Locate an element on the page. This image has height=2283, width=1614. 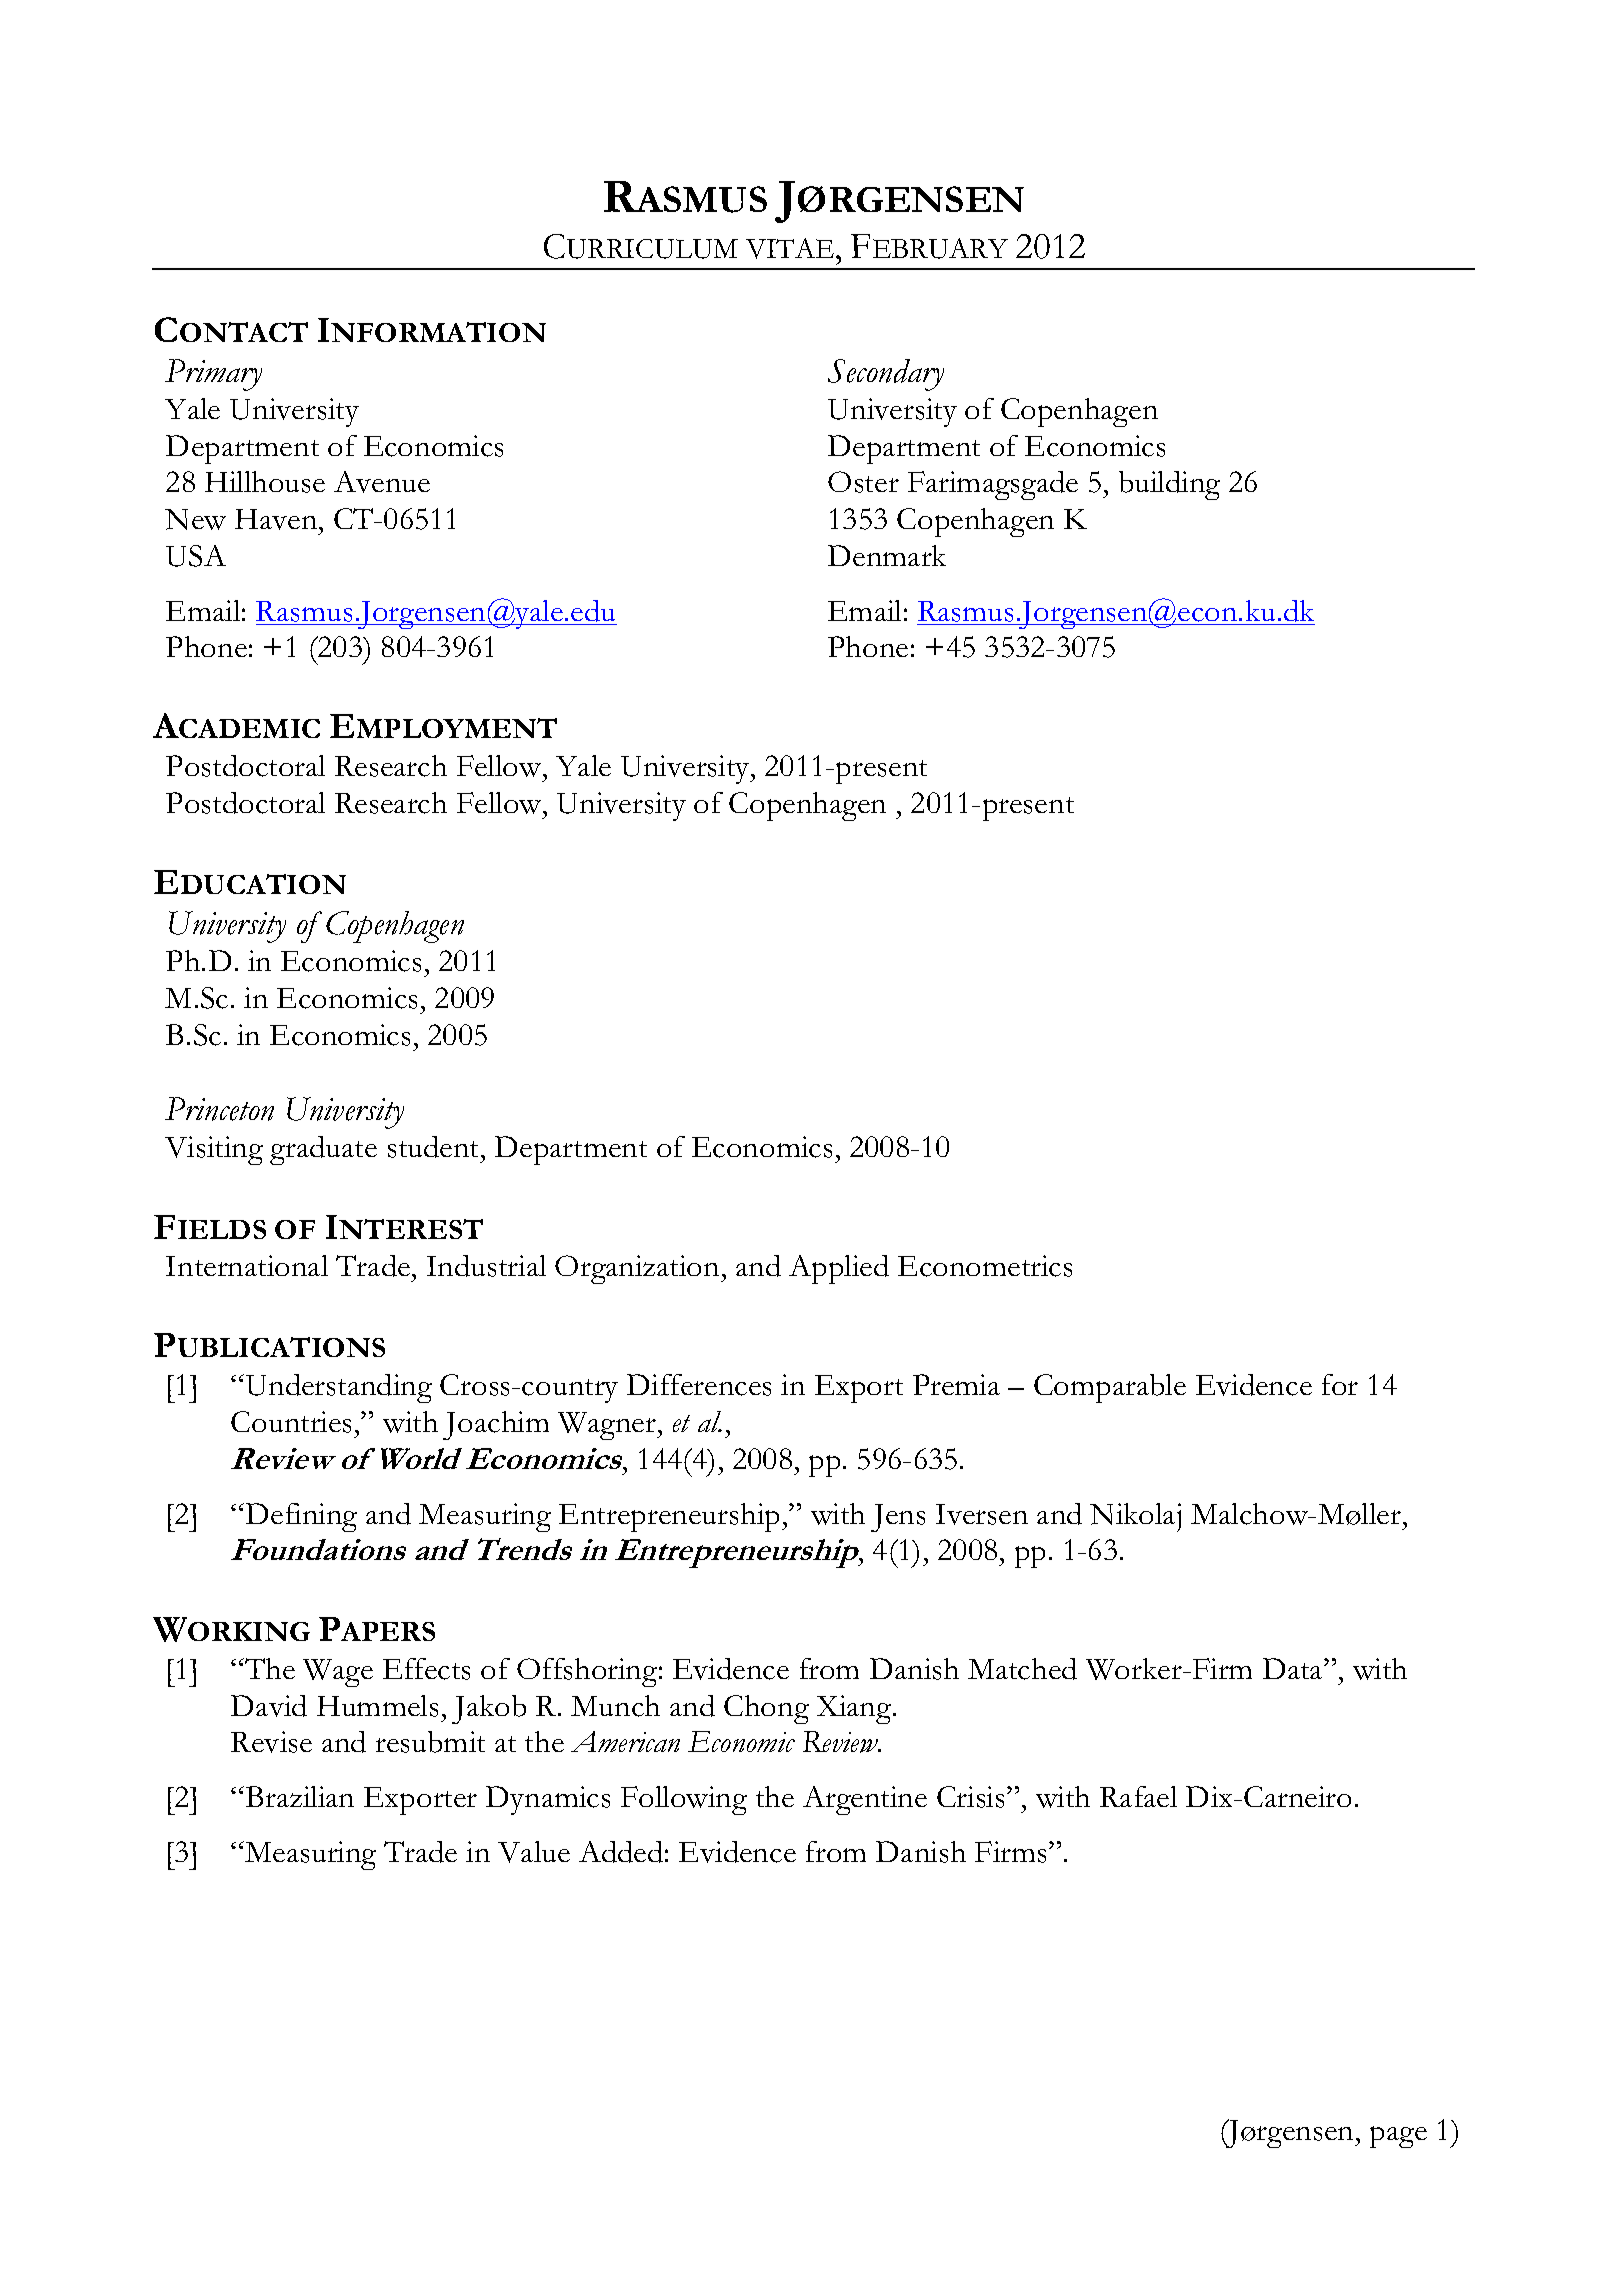
Oster is located at coordinates (863, 482).
